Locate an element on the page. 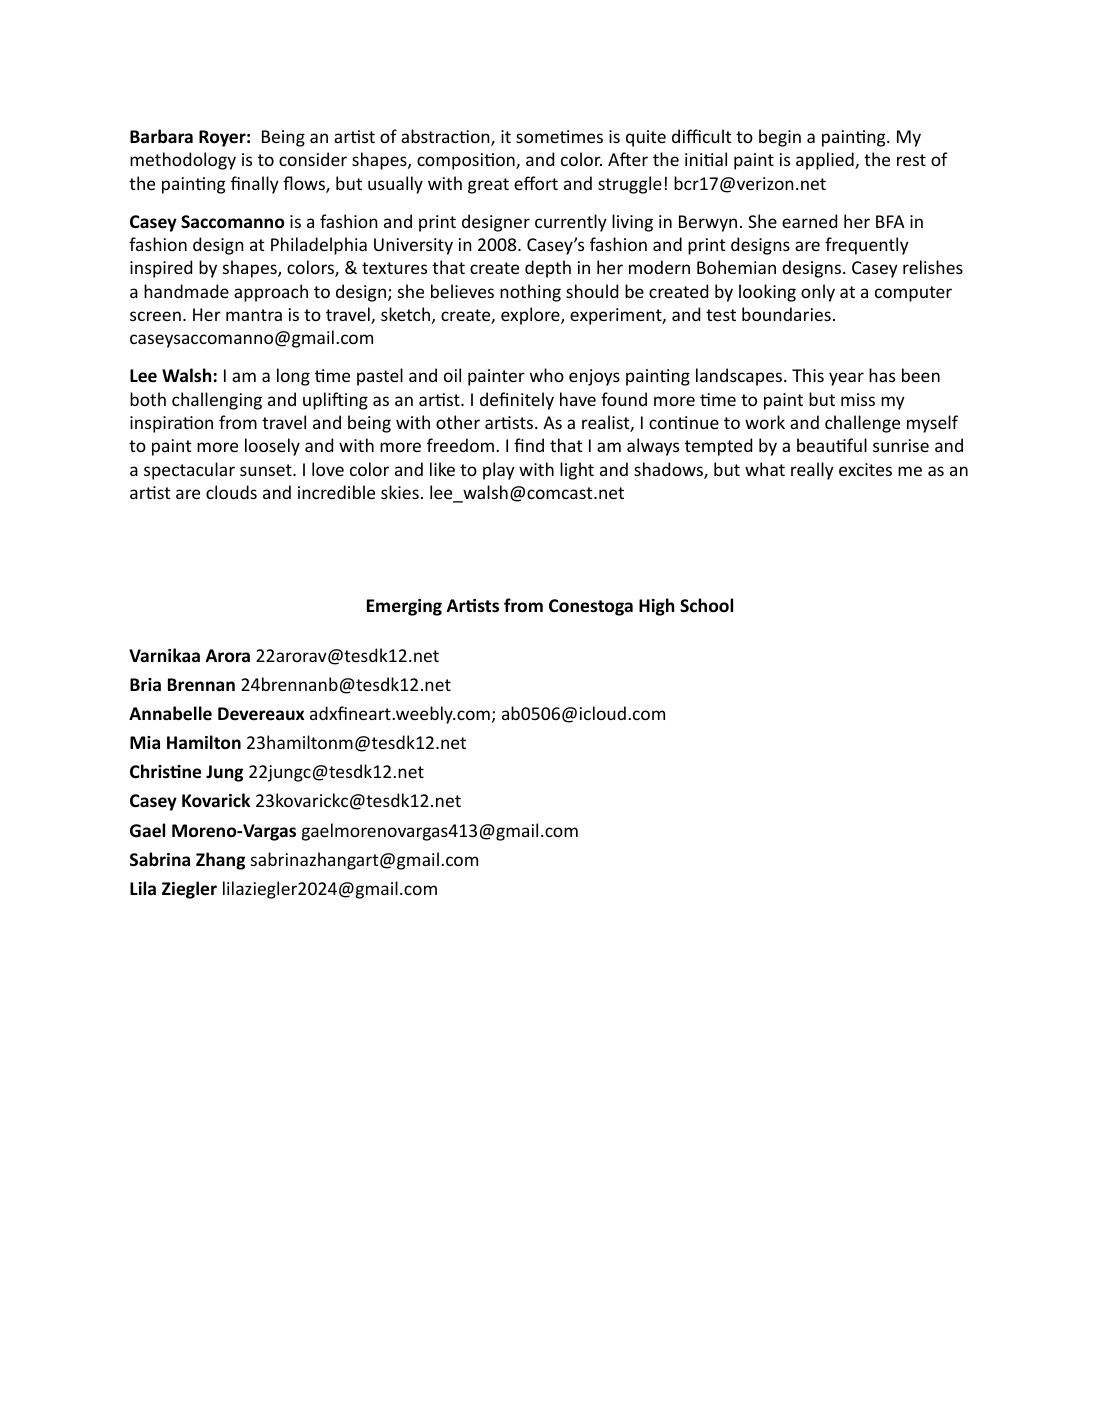 This document has height=1424, width=1100. Annabelle is located at coordinates (170, 713).
